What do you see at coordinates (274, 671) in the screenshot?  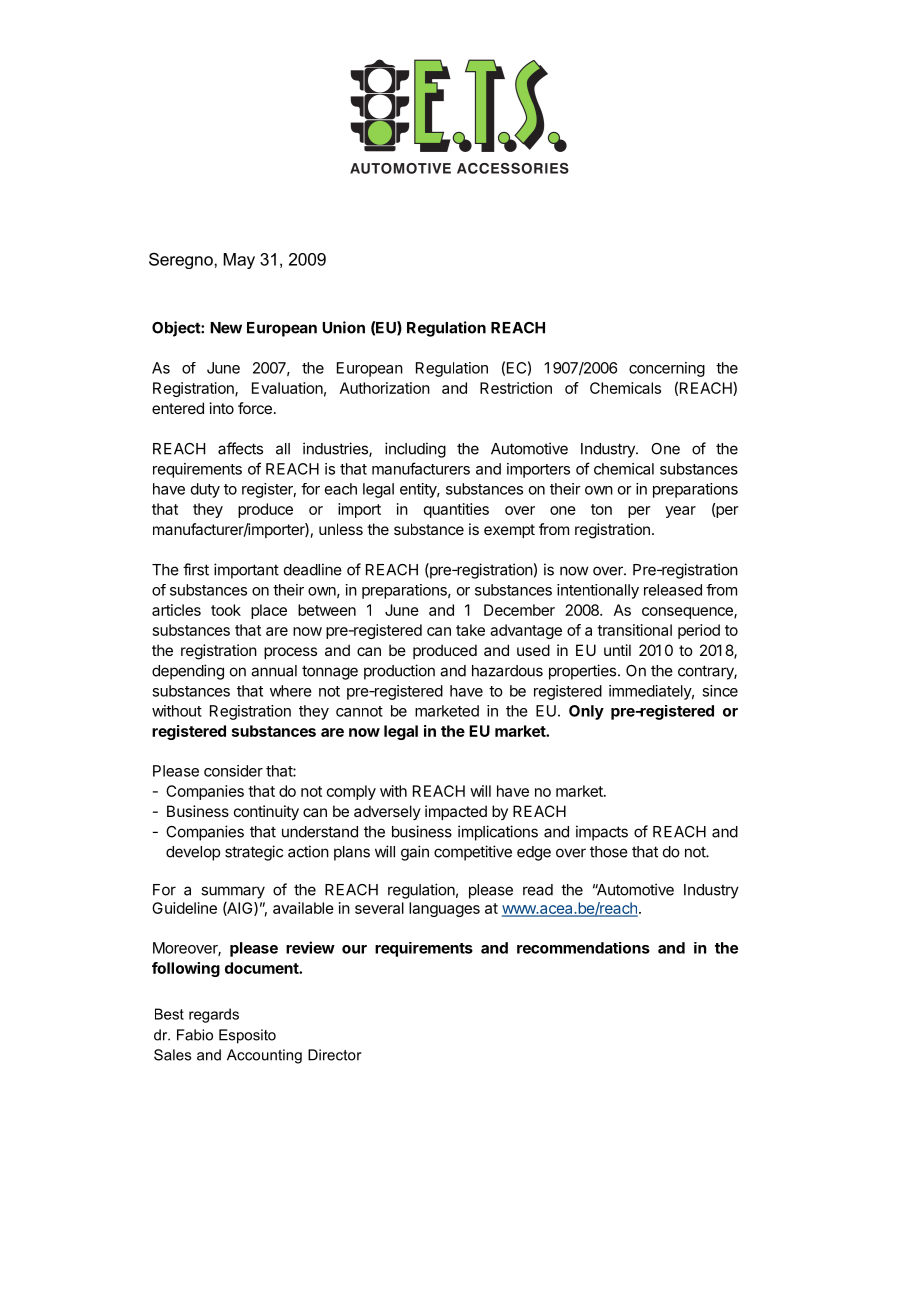 I see `annual` at bounding box center [274, 671].
